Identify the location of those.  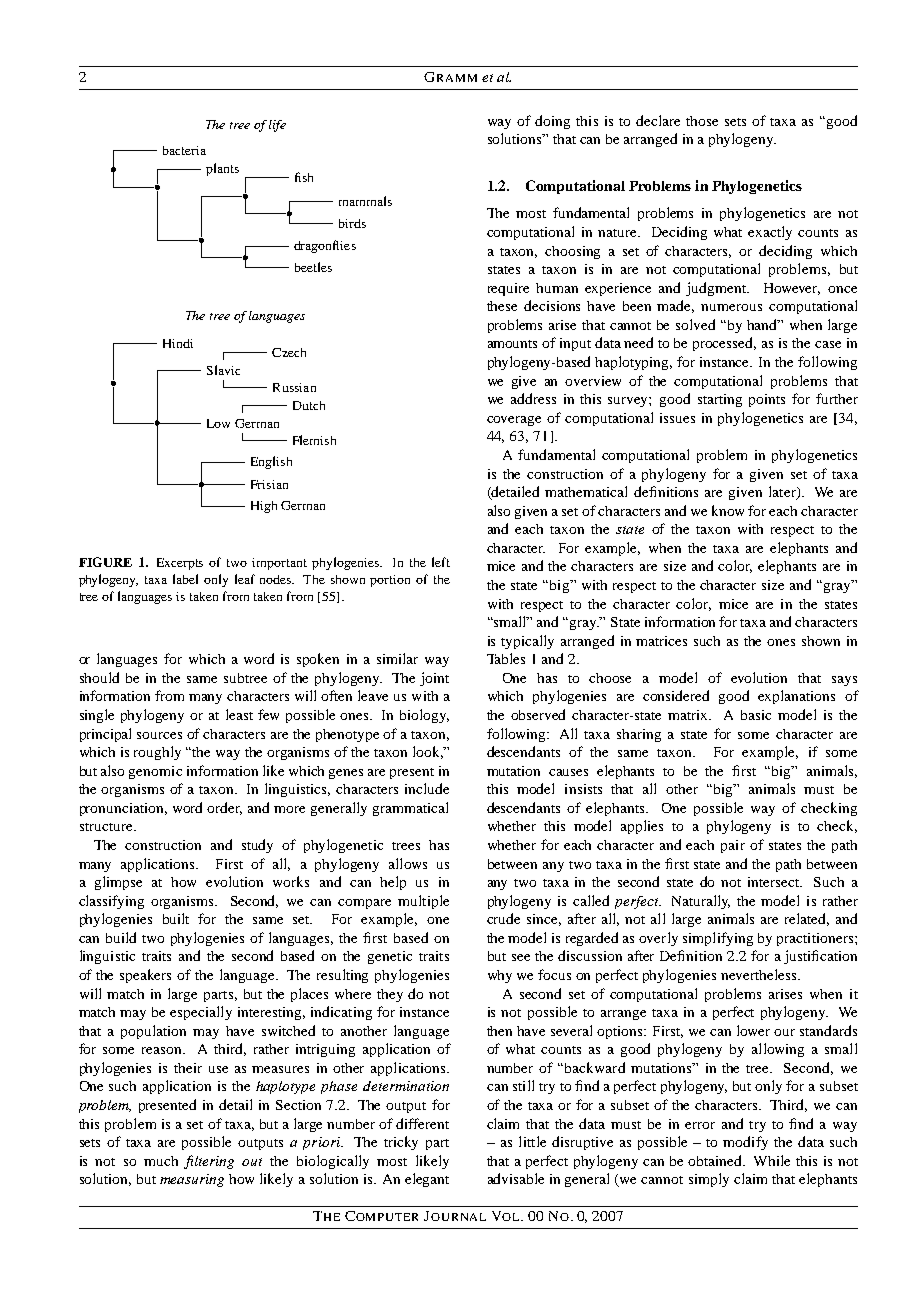
(702, 121).
